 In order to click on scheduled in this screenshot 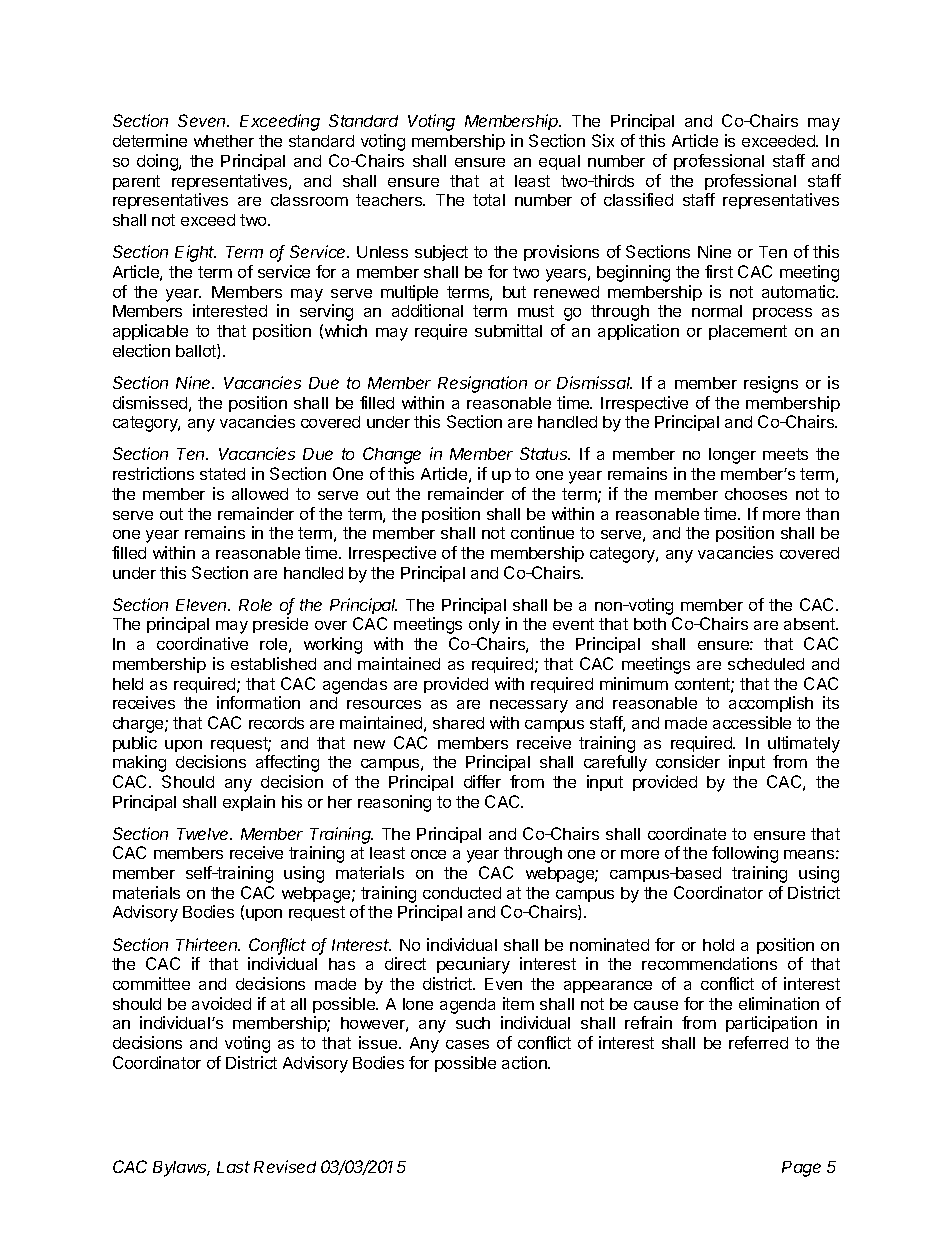, I will do `click(766, 664)`.
